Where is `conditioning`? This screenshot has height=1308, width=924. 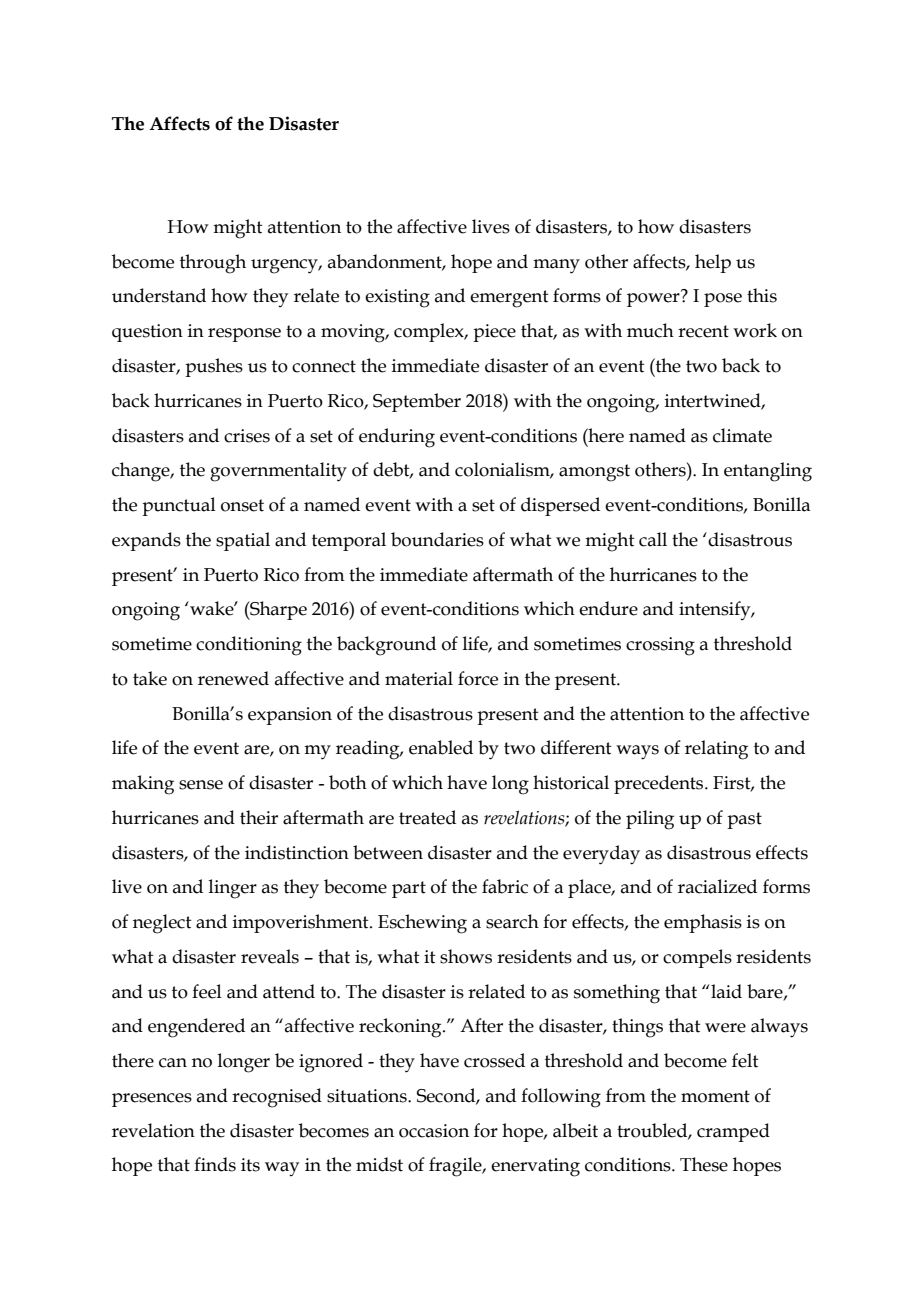
conditioning is located at coordinates (249, 646).
